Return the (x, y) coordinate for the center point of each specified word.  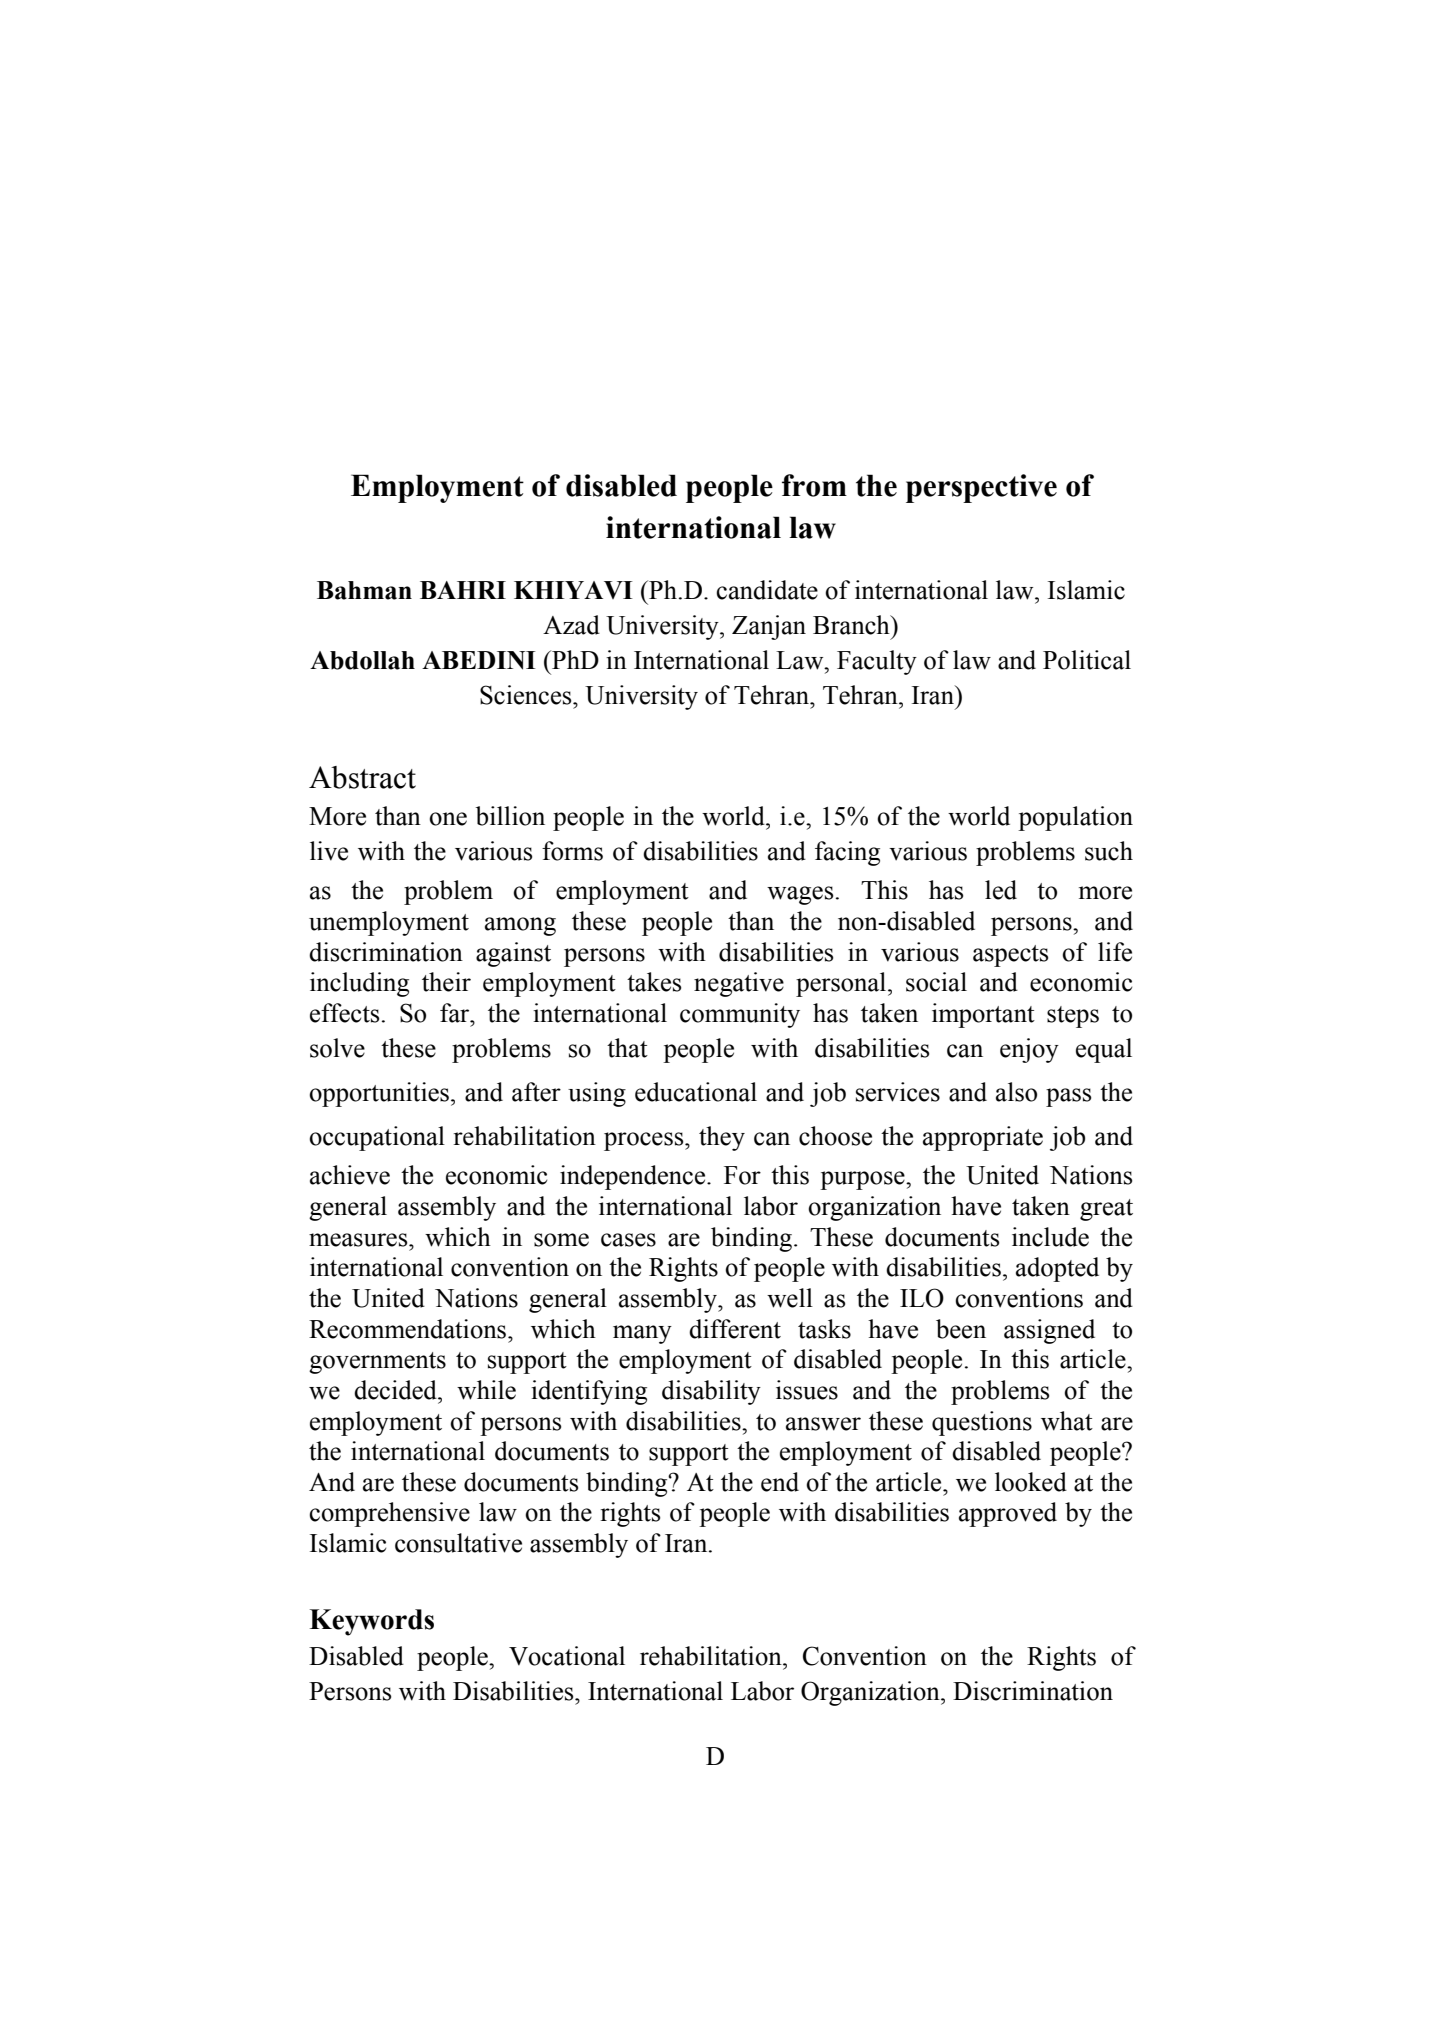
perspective (981, 488)
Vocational (567, 1656)
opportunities (379, 1094)
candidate (767, 590)
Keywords (372, 1622)
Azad (571, 625)
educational (696, 1092)
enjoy (1029, 1050)
